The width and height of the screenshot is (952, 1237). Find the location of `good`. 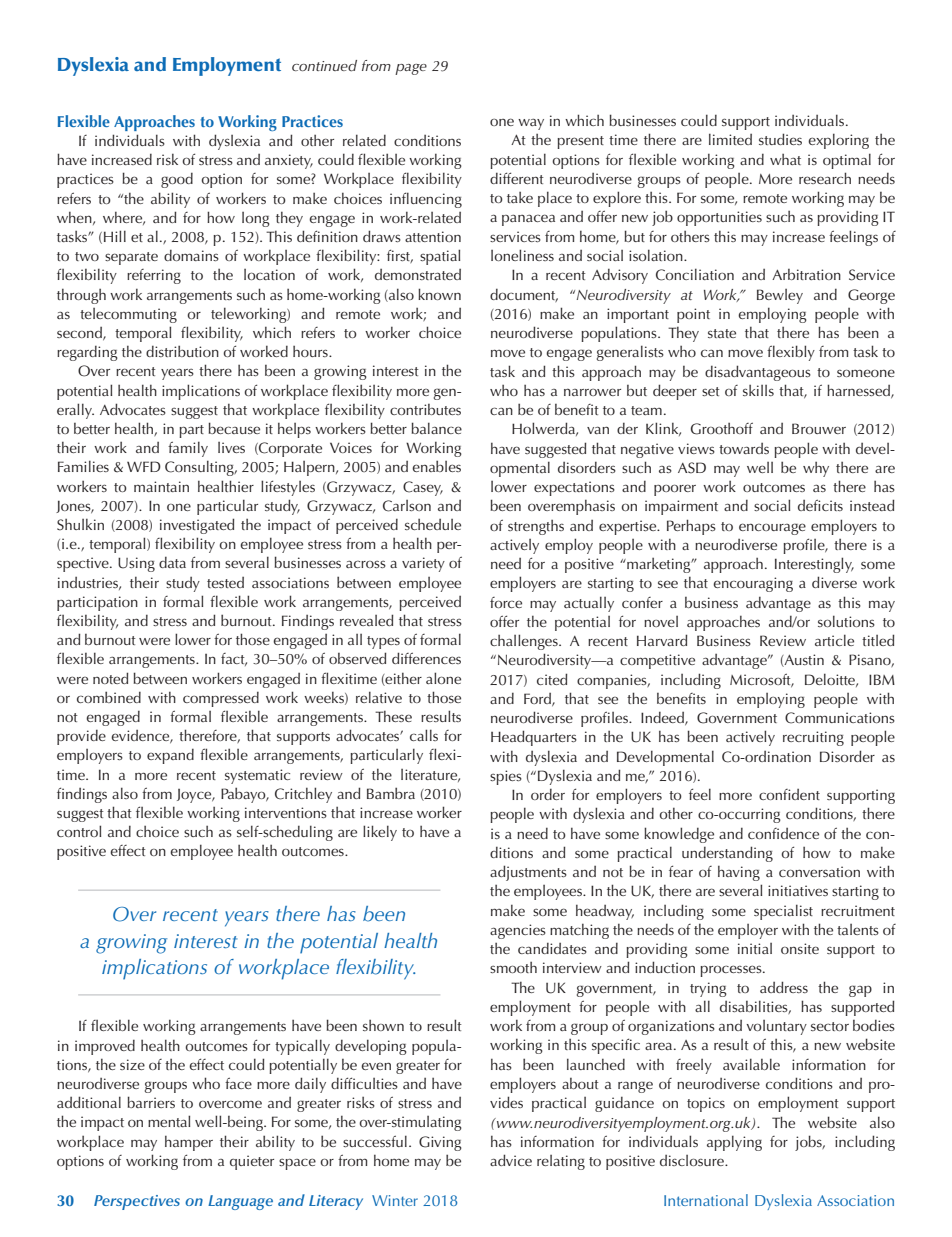

good is located at coordinates (177, 180).
